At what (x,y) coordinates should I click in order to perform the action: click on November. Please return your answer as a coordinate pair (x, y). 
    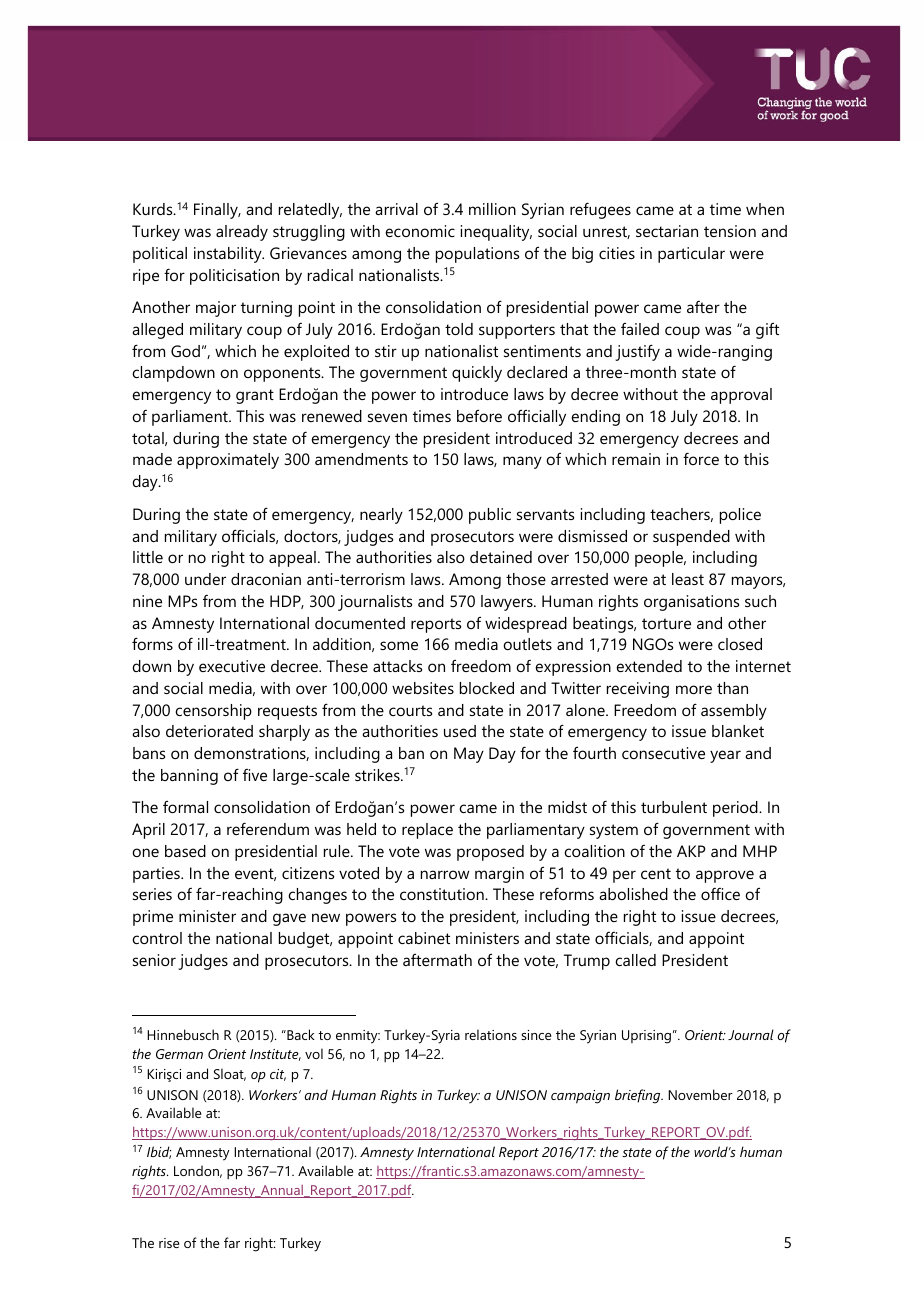
    Looking at the image, I should click on (700, 1094).
